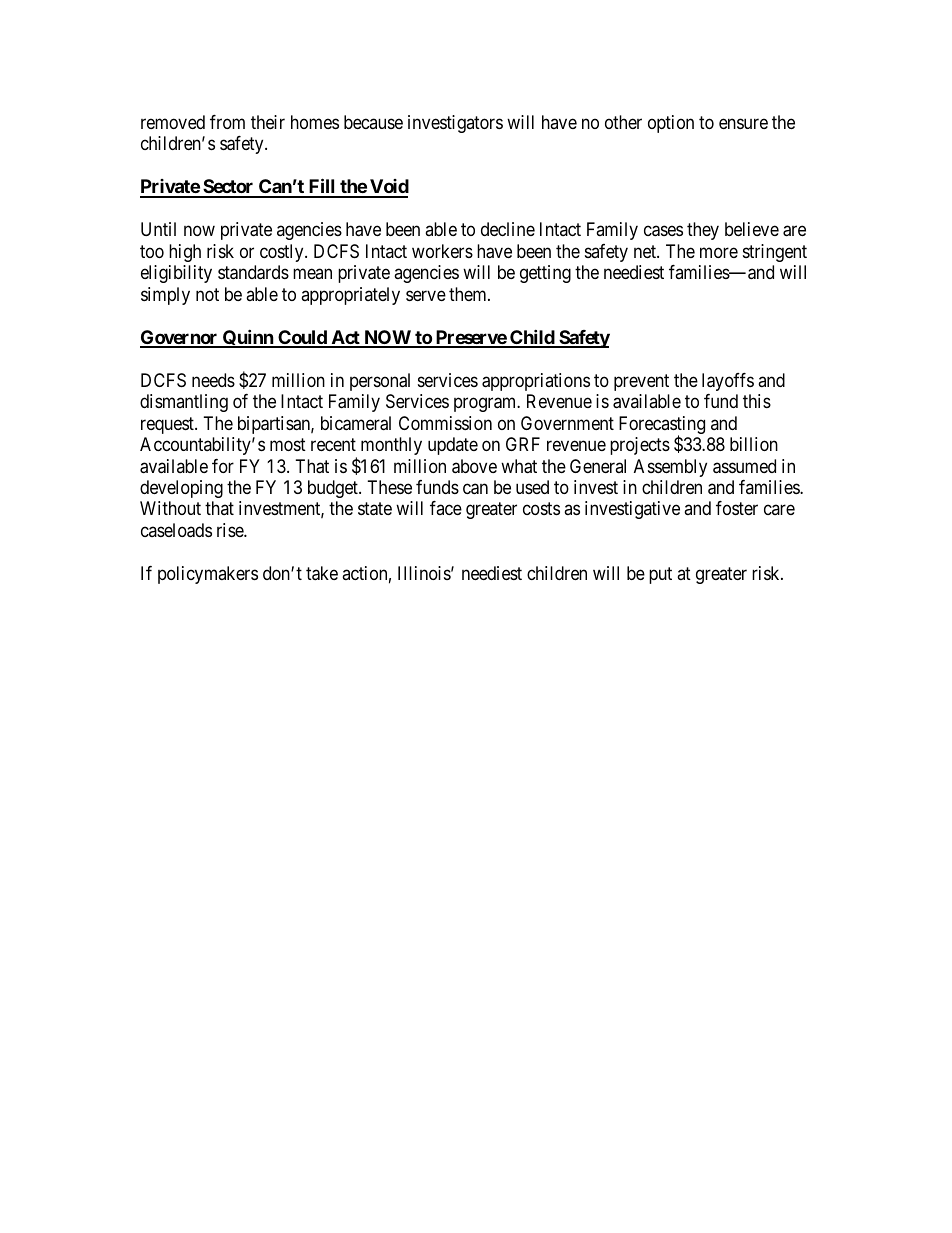 Image resolution: width=952 pixels, height=1233 pixels. Describe the element at coordinates (213, 380) in the page. I see `needs` at that location.
